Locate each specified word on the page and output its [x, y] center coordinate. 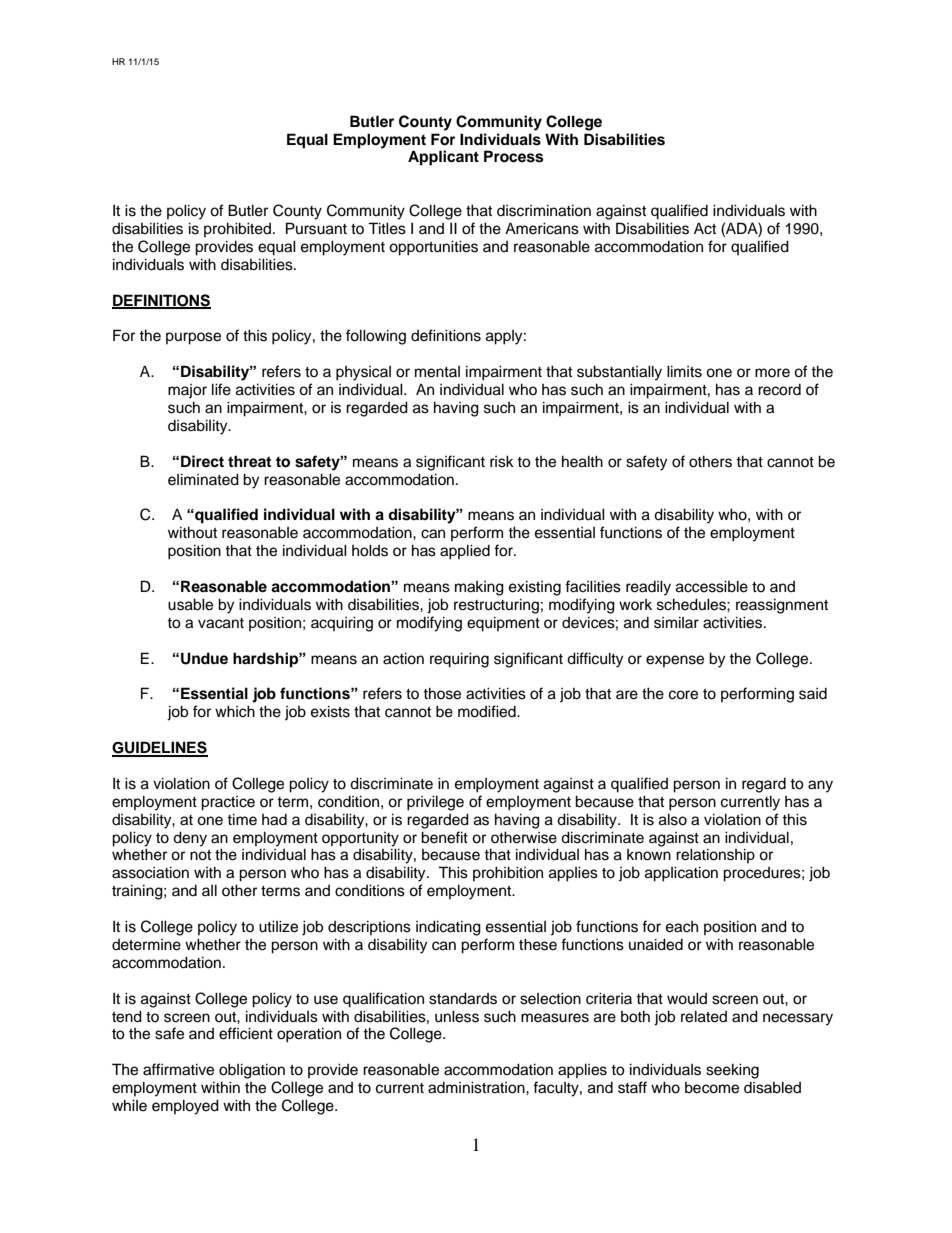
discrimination [544, 210]
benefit [444, 837]
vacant [221, 623]
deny [190, 839]
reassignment [782, 606]
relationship [715, 855]
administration [477, 1087]
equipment [503, 624]
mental [437, 372]
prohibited [237, 229]
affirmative [178, 1069]
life [221, 389]
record [779, 390]
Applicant [443, 158]
